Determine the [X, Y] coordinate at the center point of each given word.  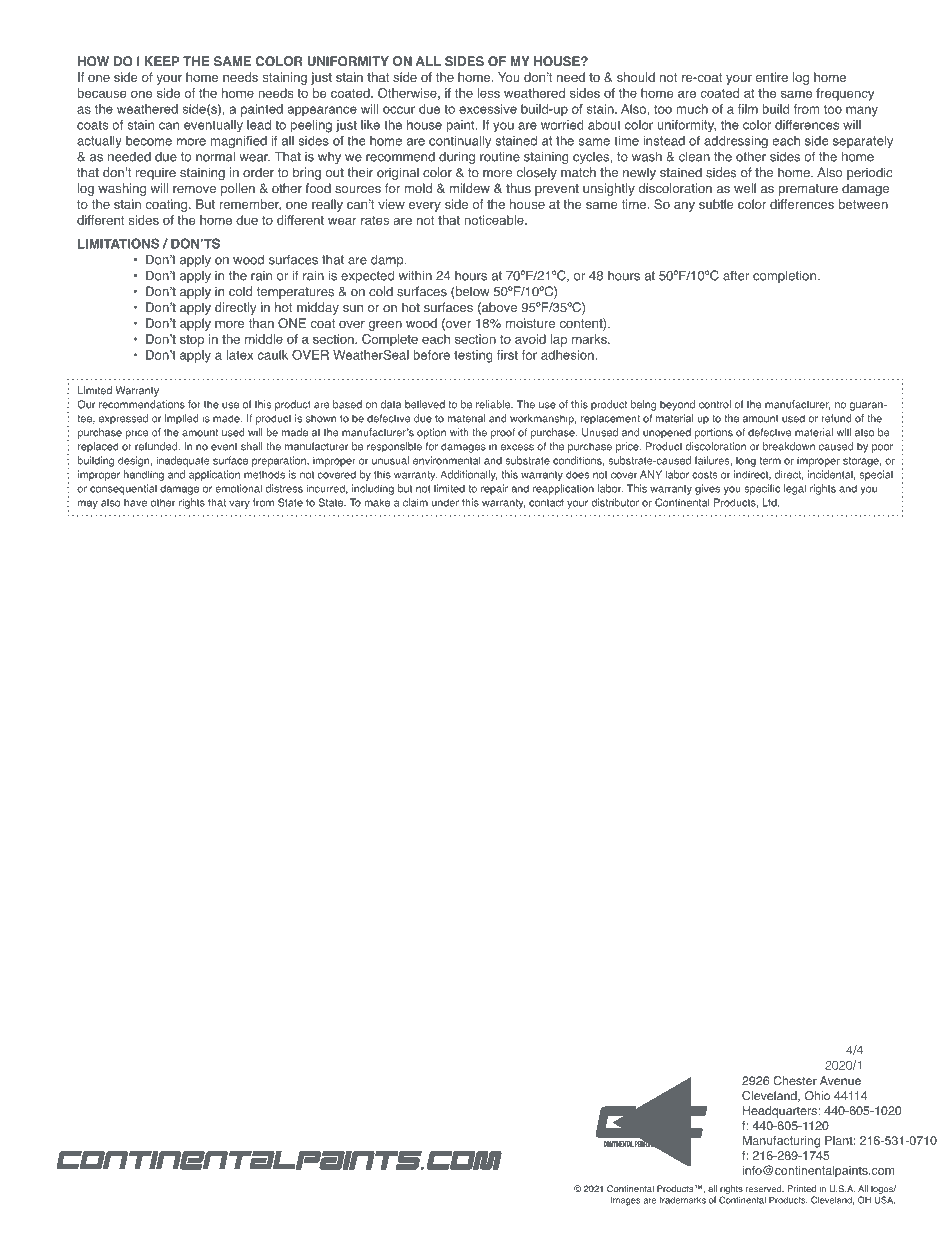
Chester [795, 1081]
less [488, 93]
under [445, 502]
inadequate [183, 461]
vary [239, 504]
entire [772, 77]
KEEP [162, 61]
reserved [765, 1189]
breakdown [789, 446]
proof [503, 433]
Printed [801, 1189]
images [625, 1201]
